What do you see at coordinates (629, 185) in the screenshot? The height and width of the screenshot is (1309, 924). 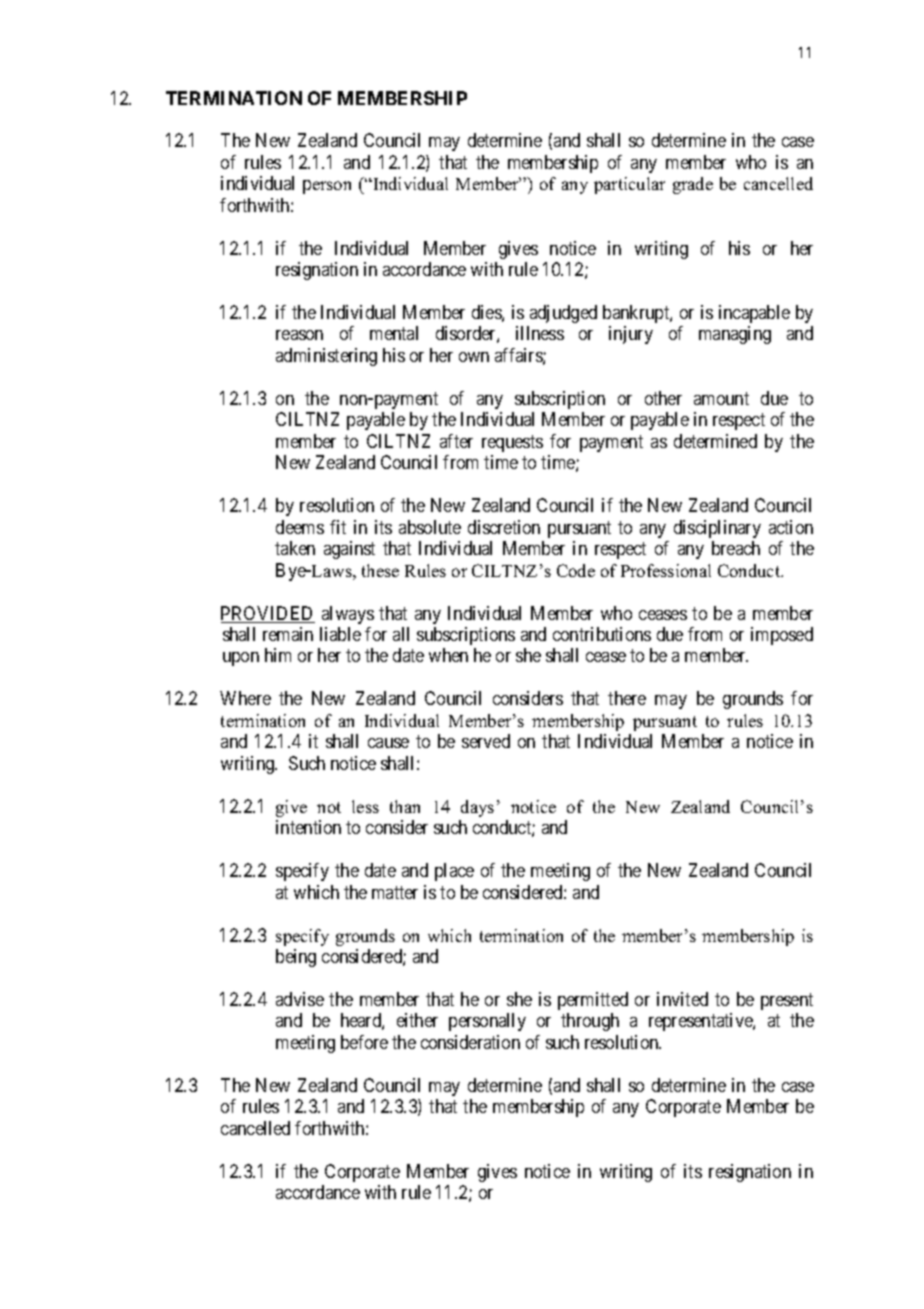 I see `particular` at bounding box center [629, 185].
